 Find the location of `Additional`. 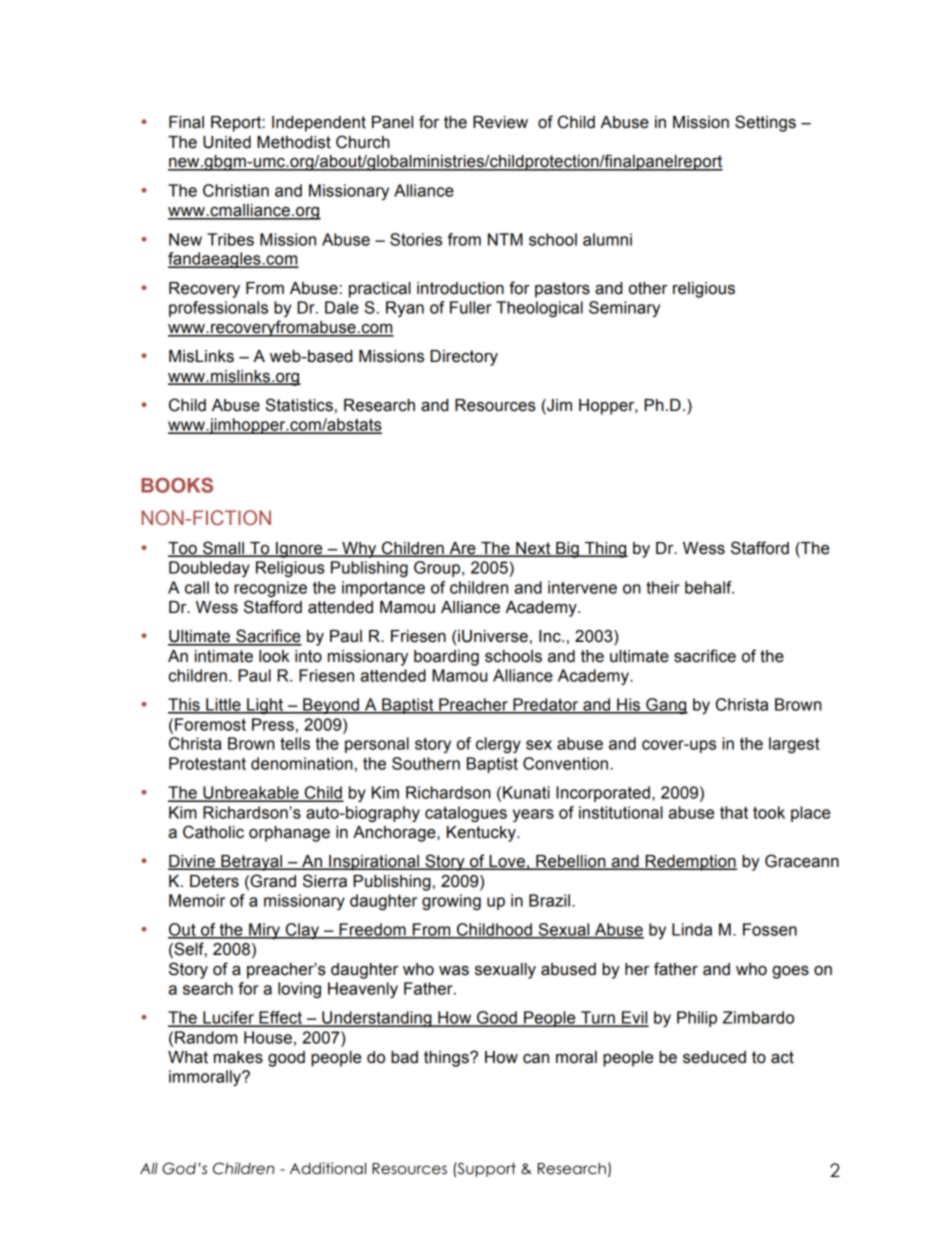

Additional is located at coordinates (328, 1168).
